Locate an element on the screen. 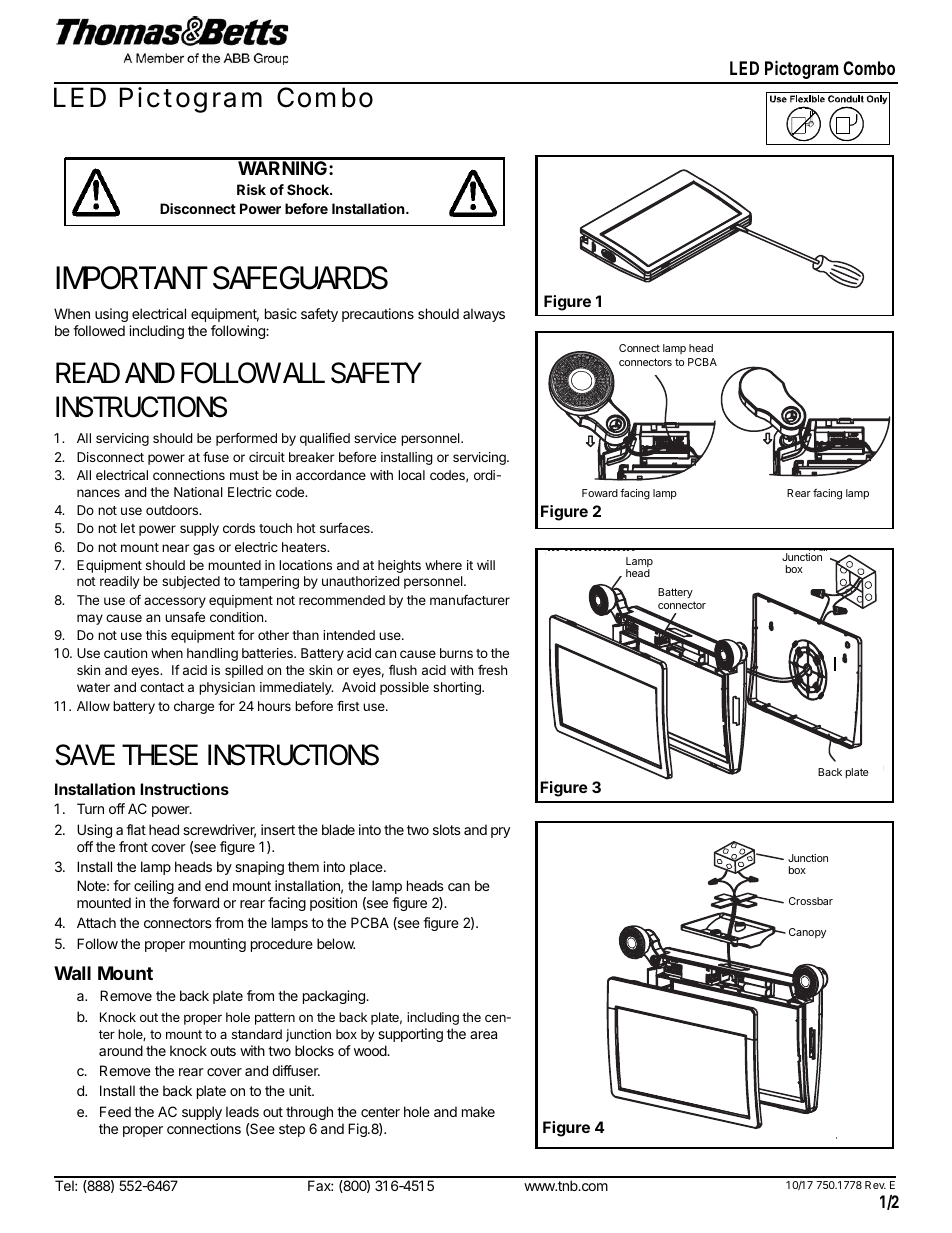 This screenshot has width=952, height=1233. place is located at coordinates (367, 868).
